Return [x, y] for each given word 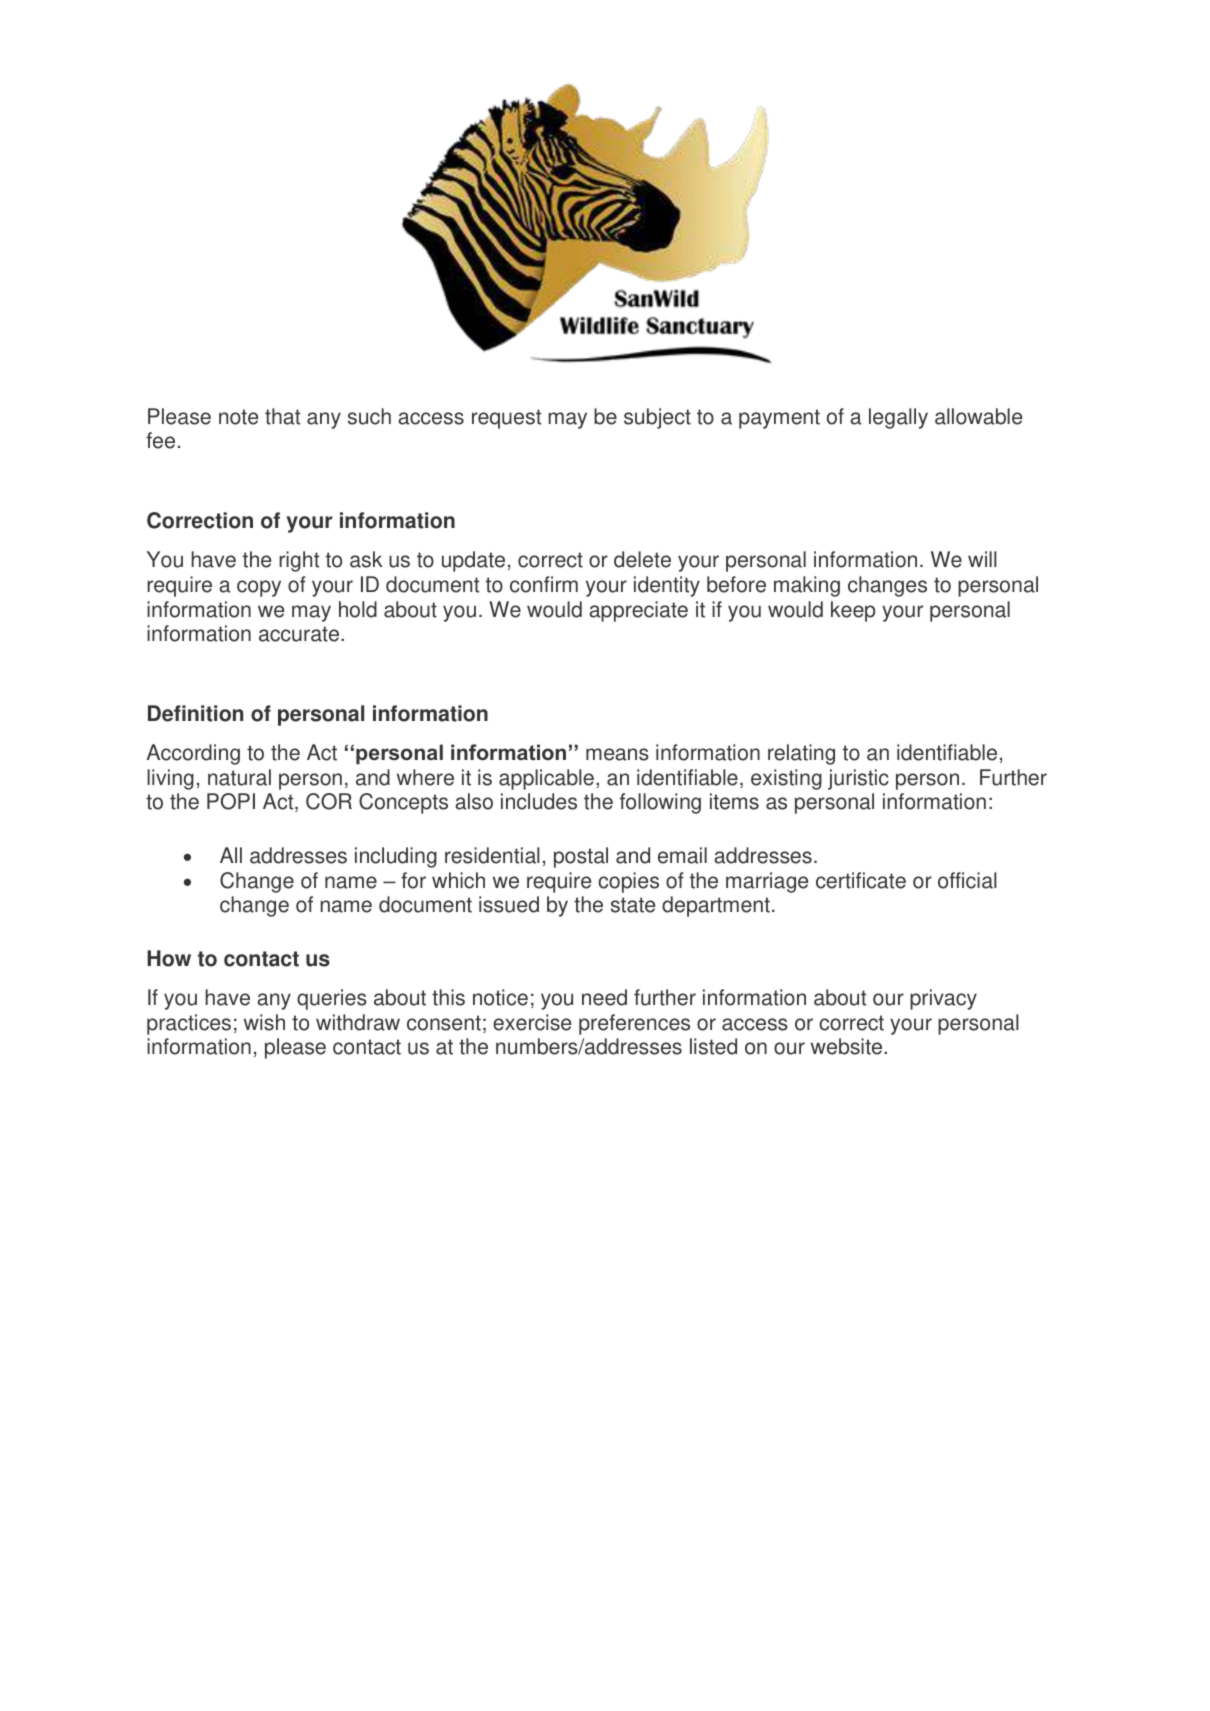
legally [898, 418]
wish [264, 1022]
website [848, 1046]
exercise [532, 1022]
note [238, 417]
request [506, 419]
